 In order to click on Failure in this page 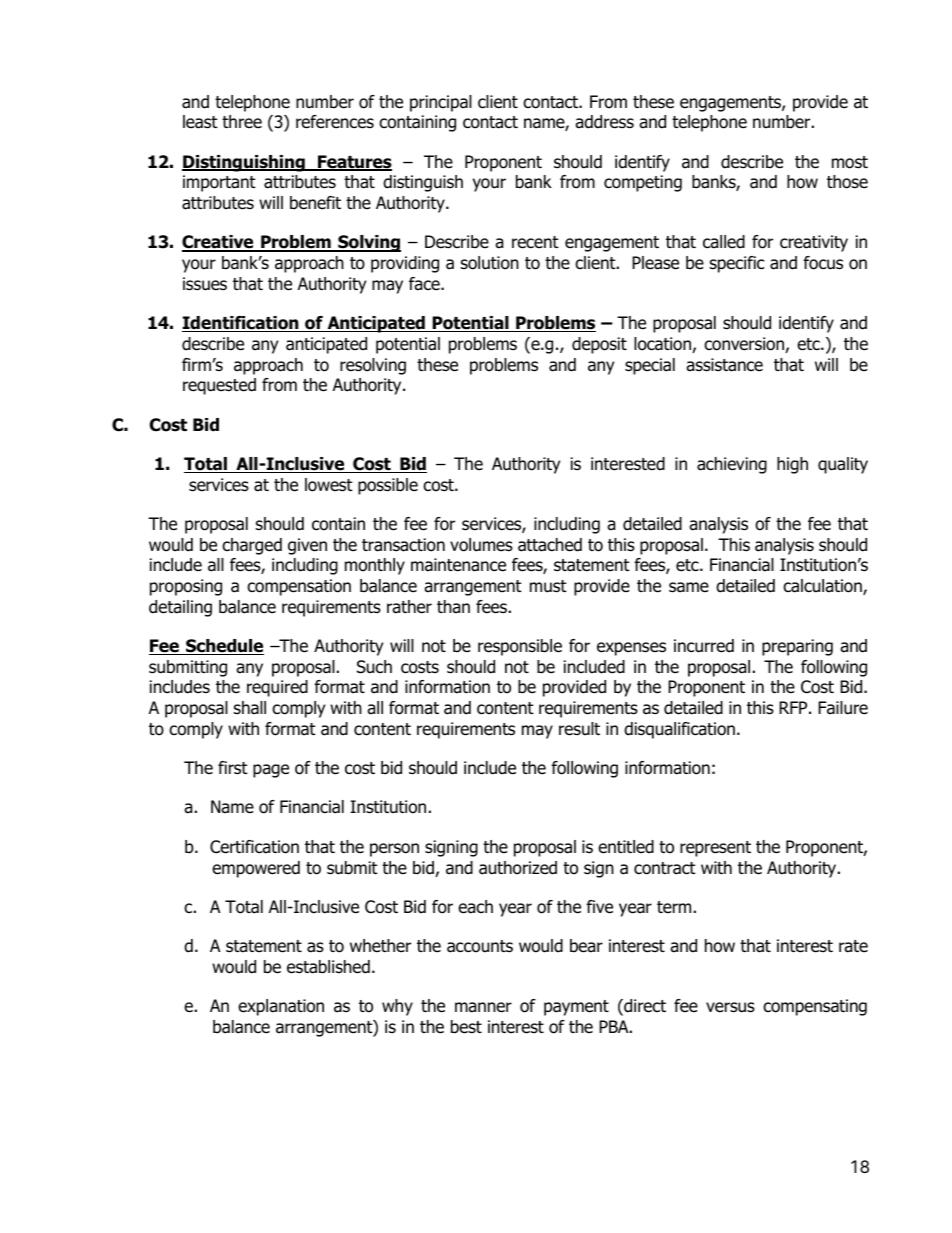, I will do `click(843, 708)`.
